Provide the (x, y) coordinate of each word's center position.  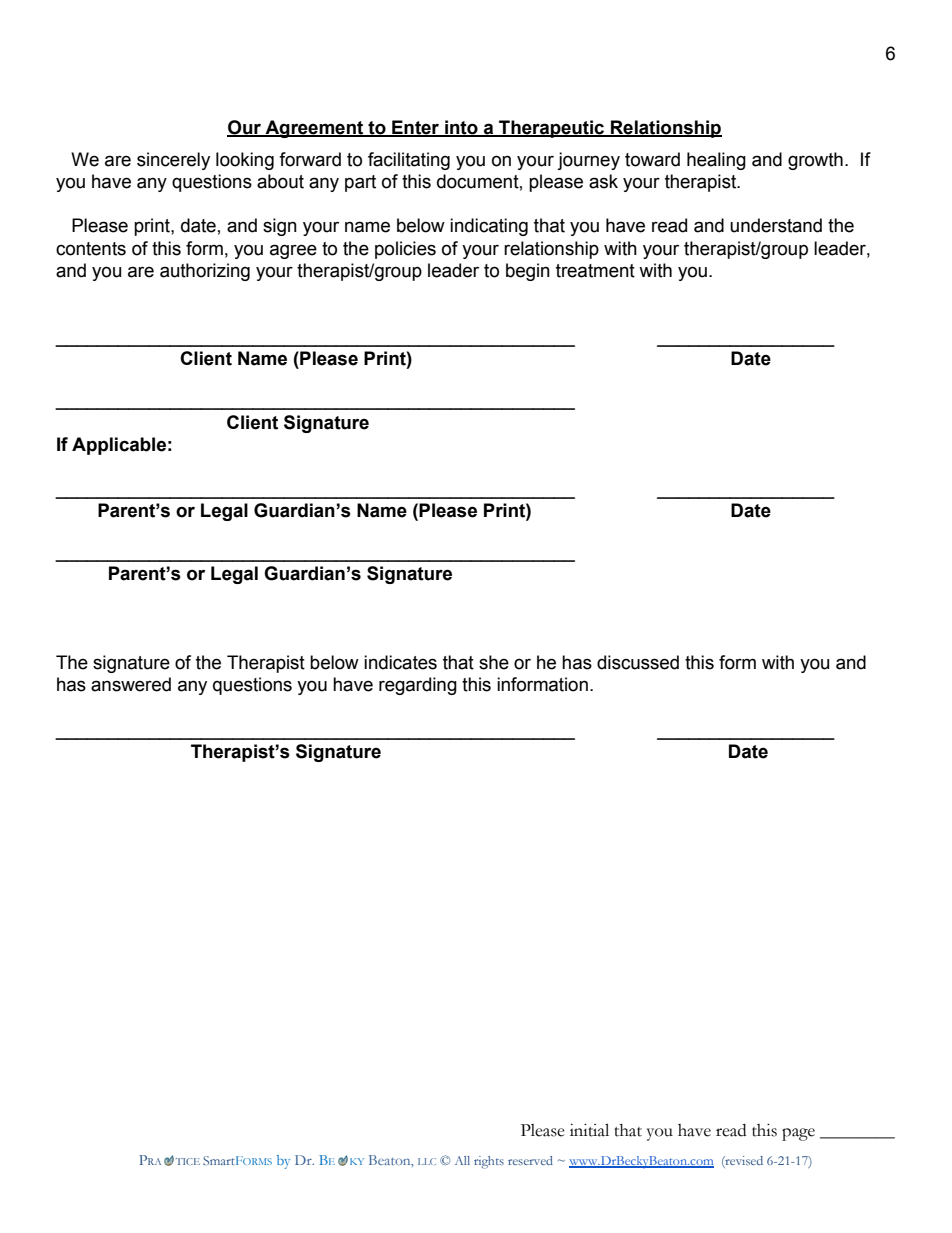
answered (131, 684)
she (494, 662)
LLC (427, 1161)
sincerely (173, 161)
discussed (638, 662)
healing (716, 161)
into (461, 128)
